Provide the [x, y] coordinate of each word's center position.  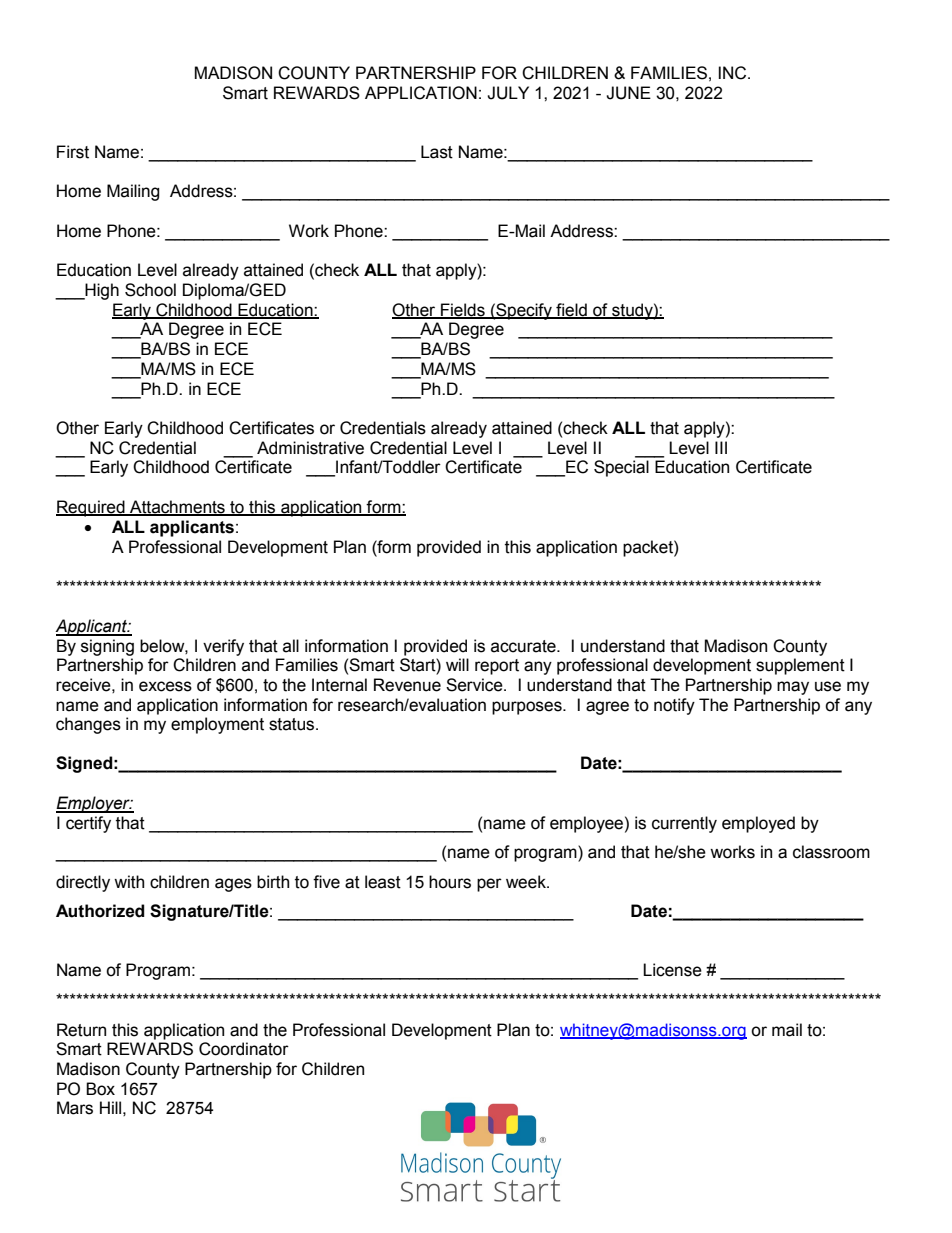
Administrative [310, 448]
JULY [508, 93]
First [73, 152]
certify [88, 824]
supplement [800, 666]
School [150, 290]
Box [100, 1089]
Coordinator [244, 1049]
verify [223, 647]
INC [734, 73]
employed [758, 824]
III [721, 447]
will [457, 664]
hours [450, 882]
